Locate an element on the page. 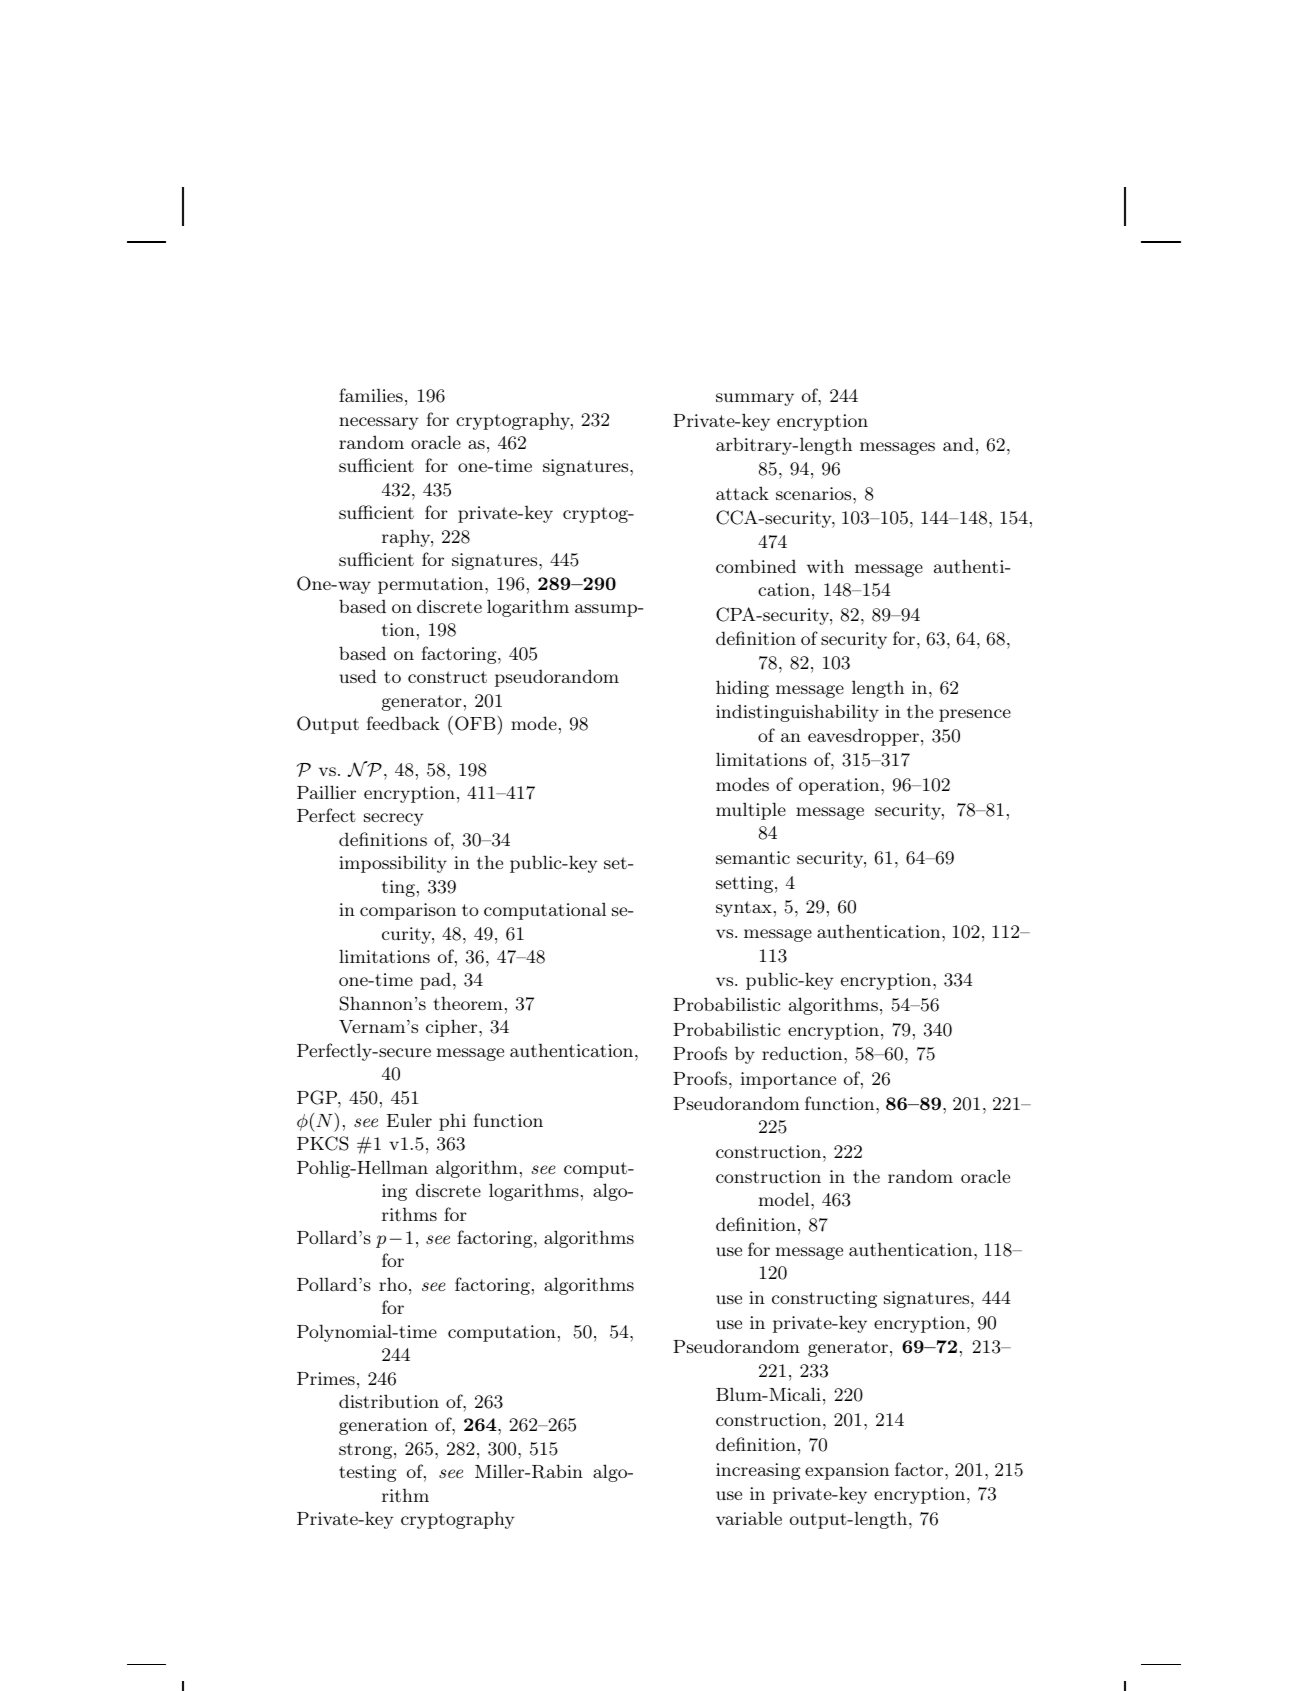  necessary is located at coordinates (378, 423).
